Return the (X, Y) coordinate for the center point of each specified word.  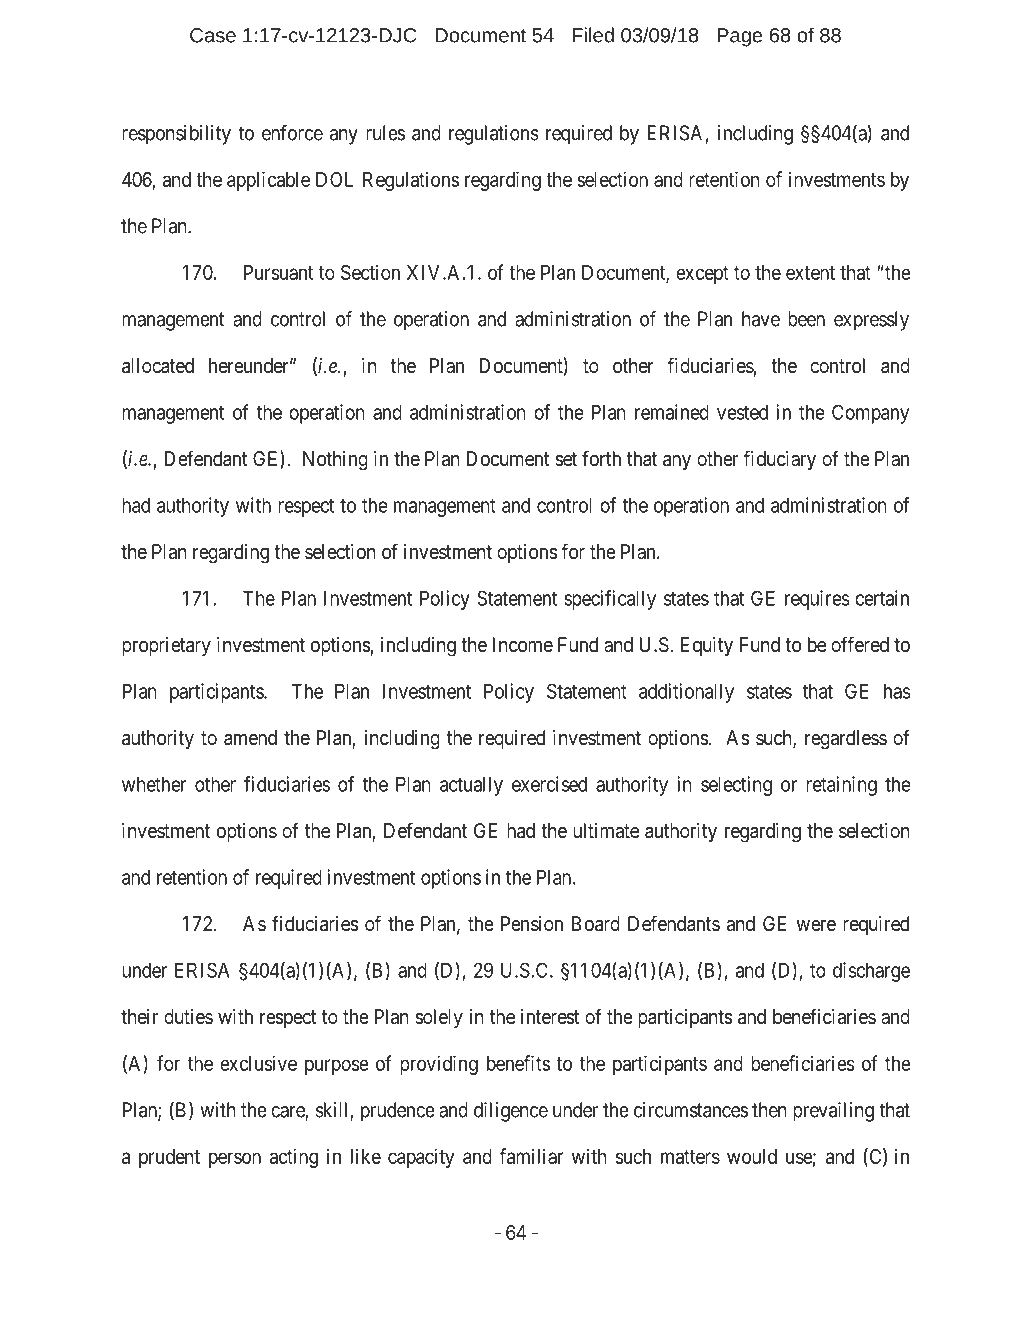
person (235, 1160)
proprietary (166, 646)
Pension (532, 924)
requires (817, 600)
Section (370, 272)
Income (523, 644)
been (806, 319)
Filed (593, 35)
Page (739, 37)
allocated (158, 366)
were (816, 925)
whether (154, 784)
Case (213, 35)
